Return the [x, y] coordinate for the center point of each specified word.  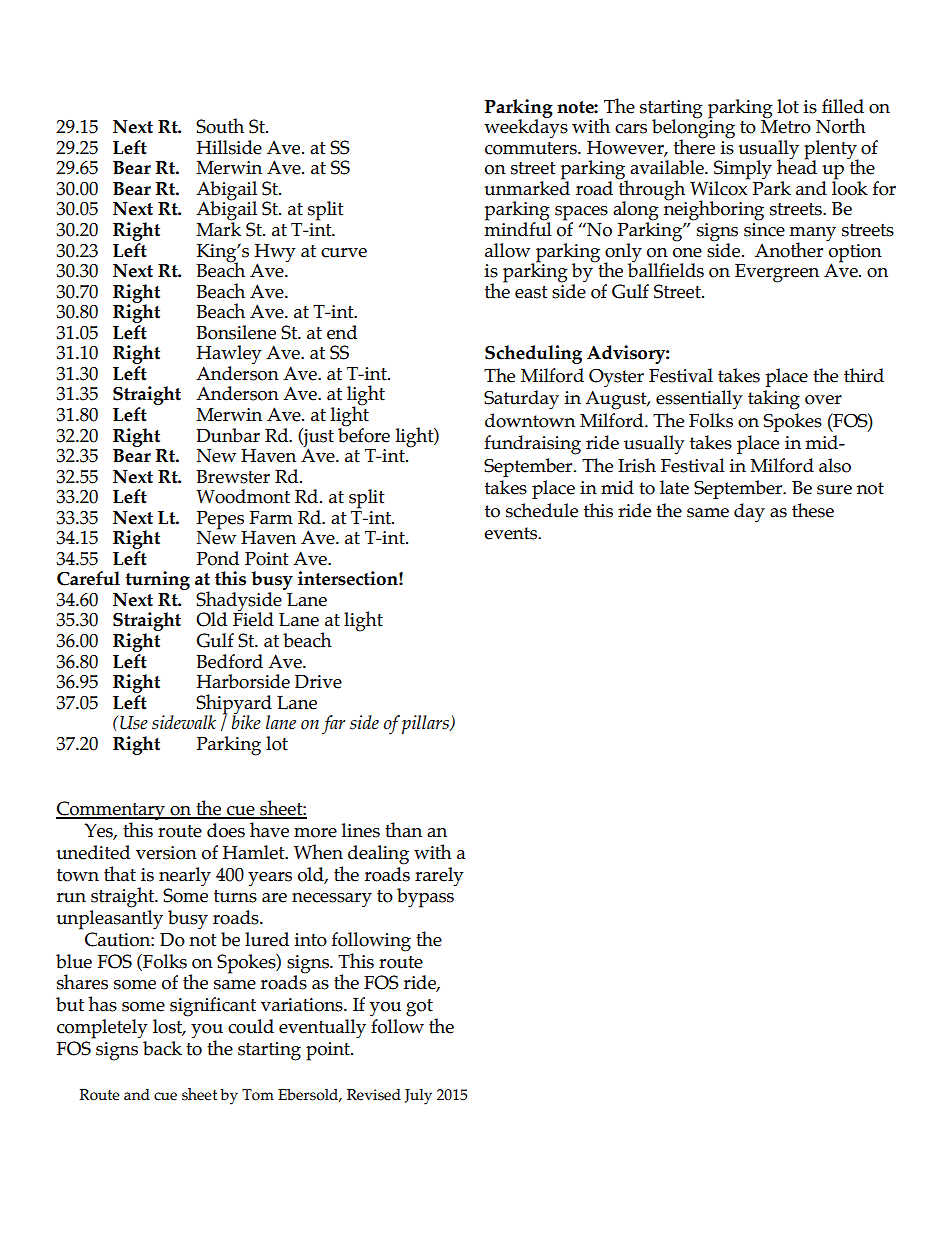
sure [834, 490]
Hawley [229, 356]
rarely [439, 877]
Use [133, 722]
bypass [426, 897]
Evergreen [777, 273]
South [220, 126]
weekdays [526, 128]
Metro [786, 126]
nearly [185, 877]
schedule [542, 510]
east [531, 292]
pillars [426, 724]
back [162, 1048]
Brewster [233, 477]
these [813, 510]
